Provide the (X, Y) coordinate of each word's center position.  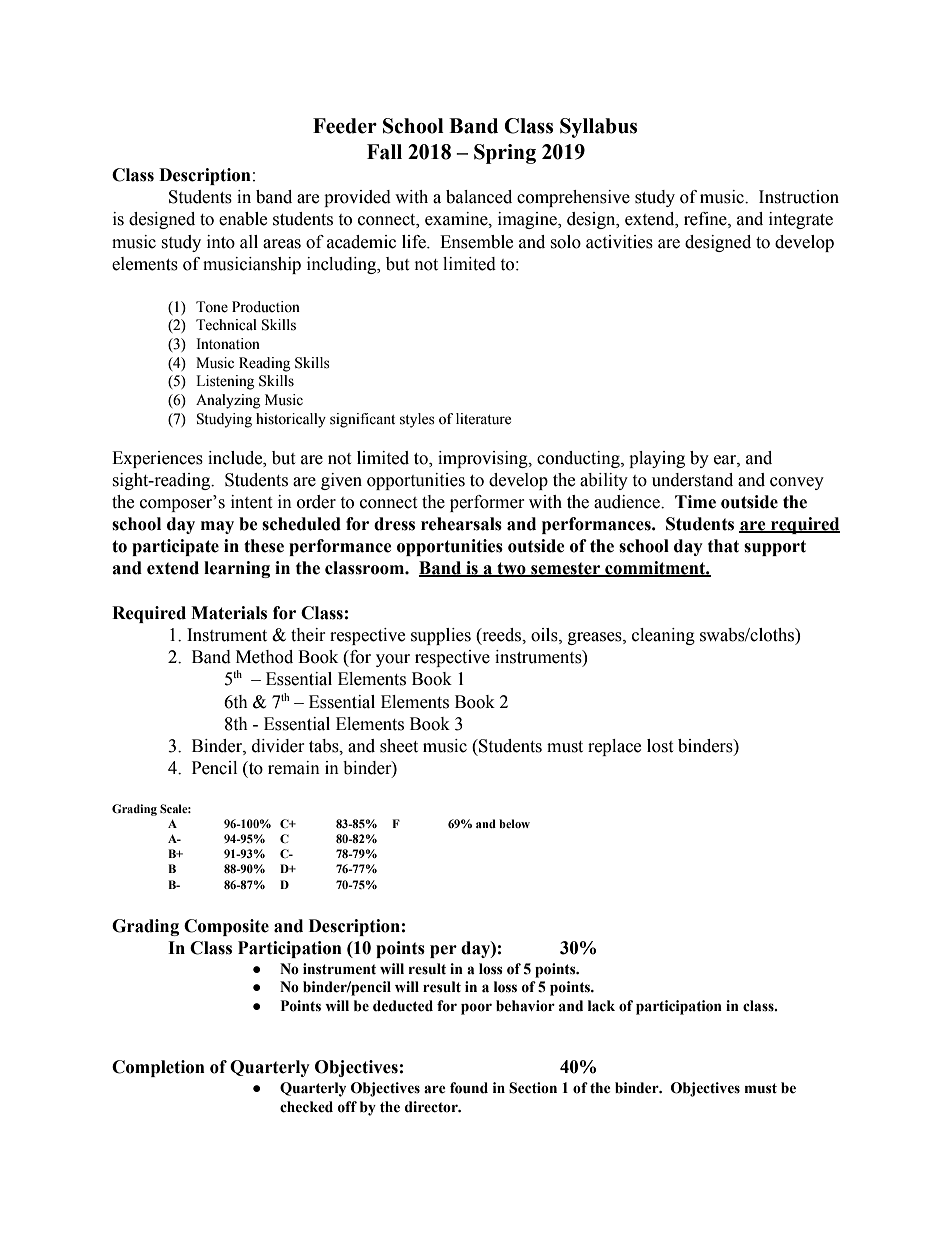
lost (660, 746)
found (469, 1088)
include (236, 458)
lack (601, 1006)
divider (278, 746)
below (514, 823)
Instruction (799, 197)
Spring (505, 154)
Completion (158, 1068)
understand (692, 480)
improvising (484, 459)
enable (243, 219)
